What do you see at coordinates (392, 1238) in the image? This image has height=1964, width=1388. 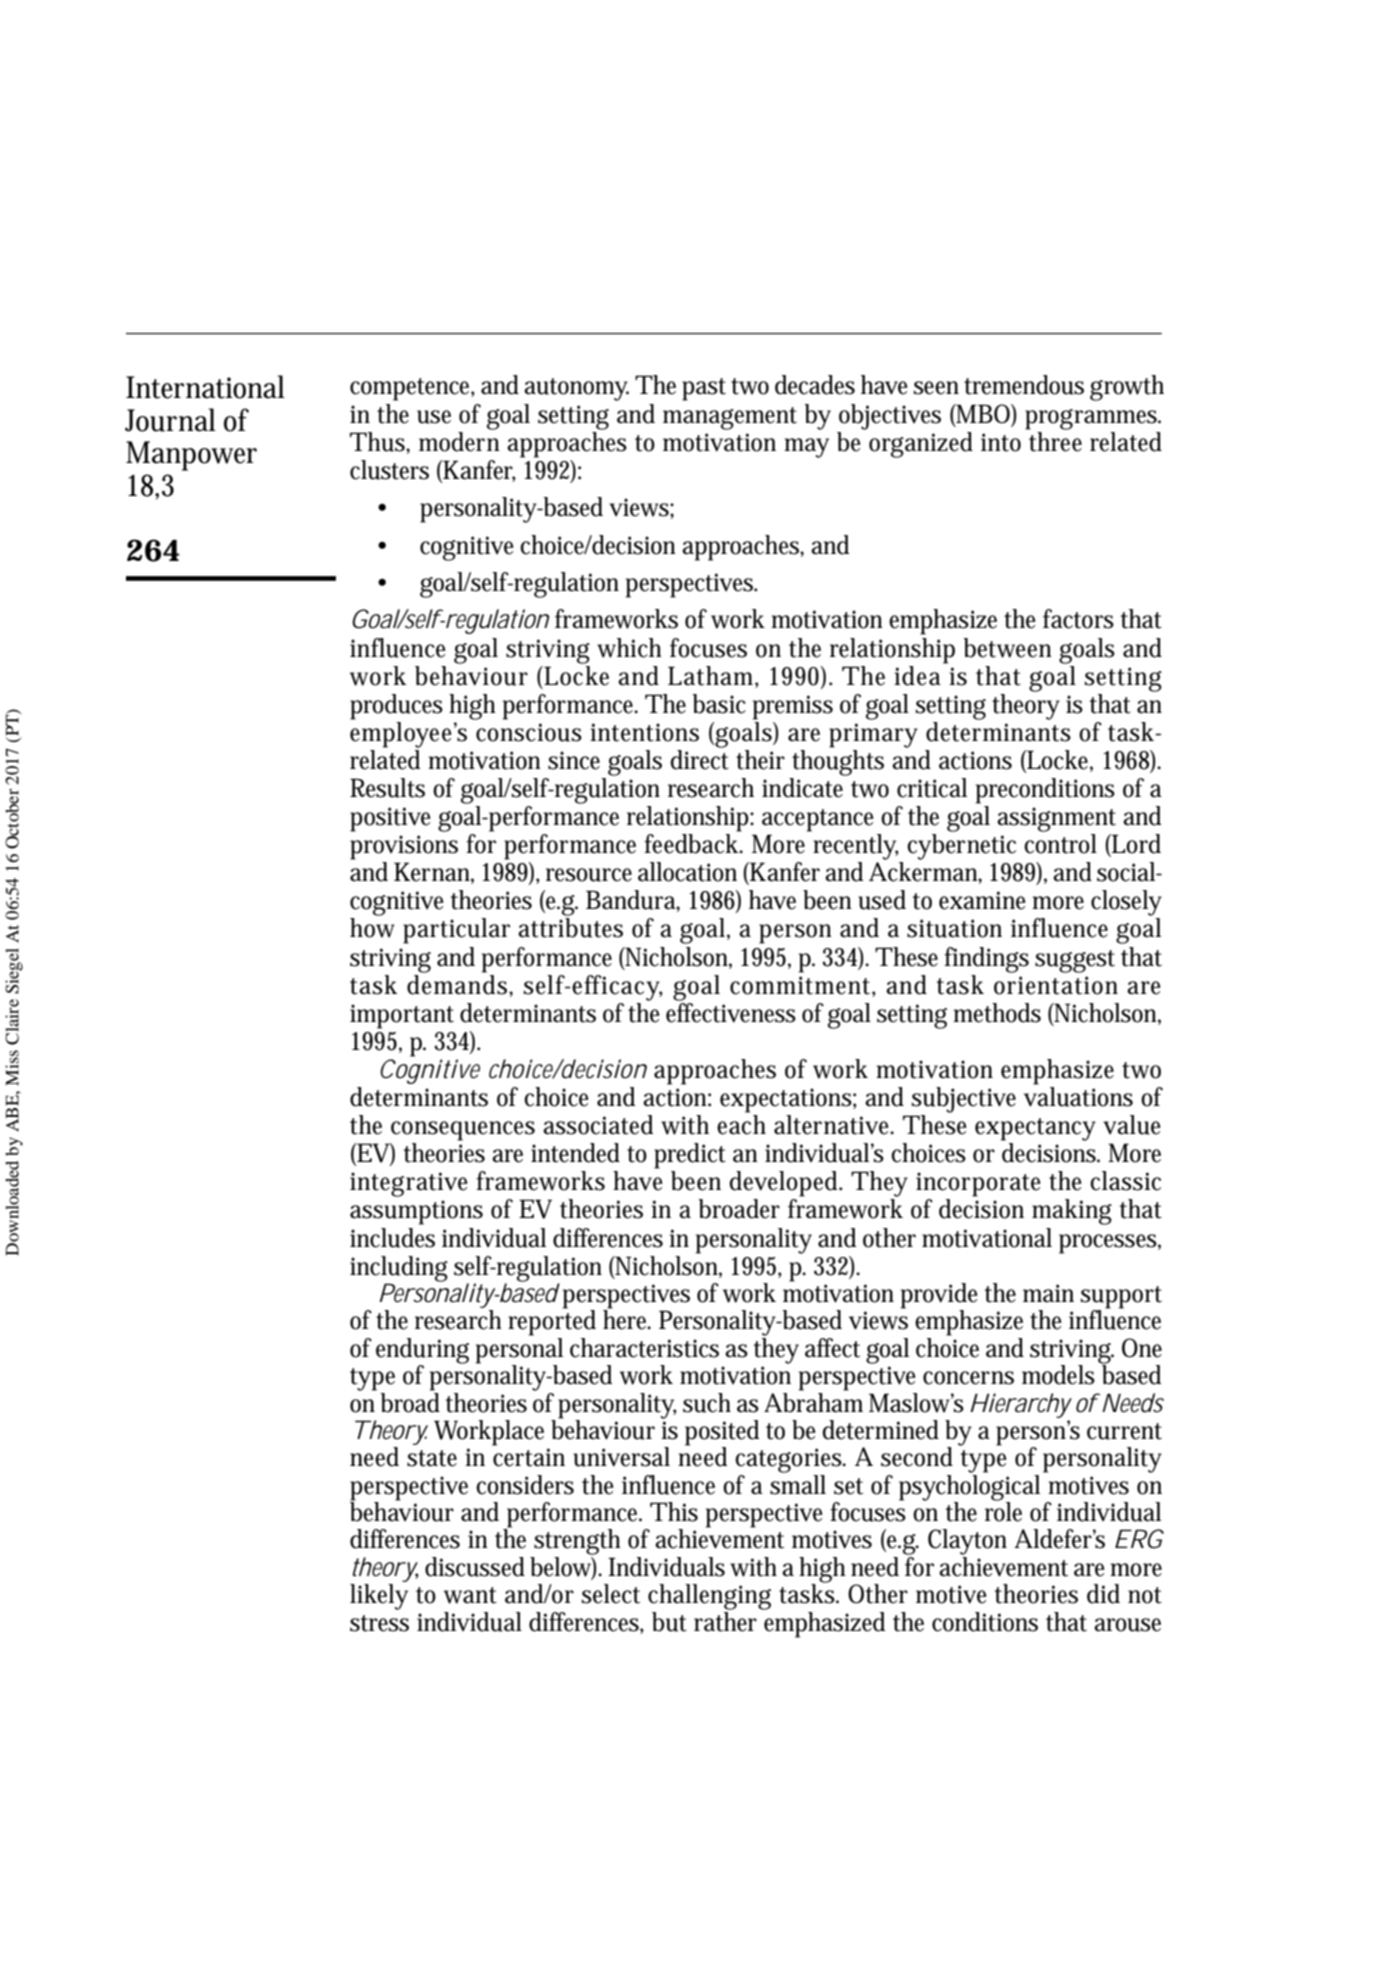 I see `includes` at bounding box center [392, 1238].
